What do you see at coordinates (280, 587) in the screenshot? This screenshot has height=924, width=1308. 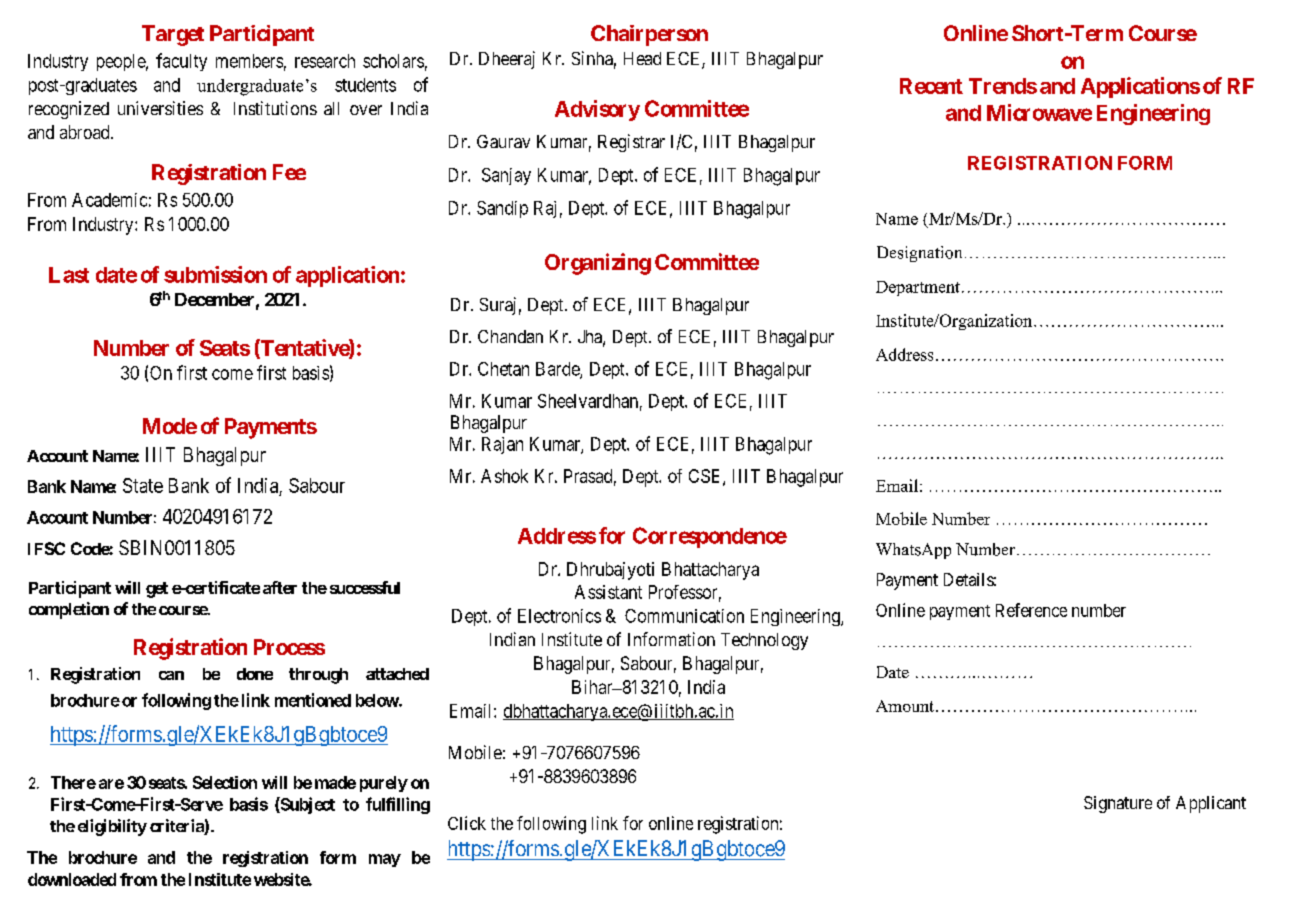 I see `after` at bounding box center [280, 587].
